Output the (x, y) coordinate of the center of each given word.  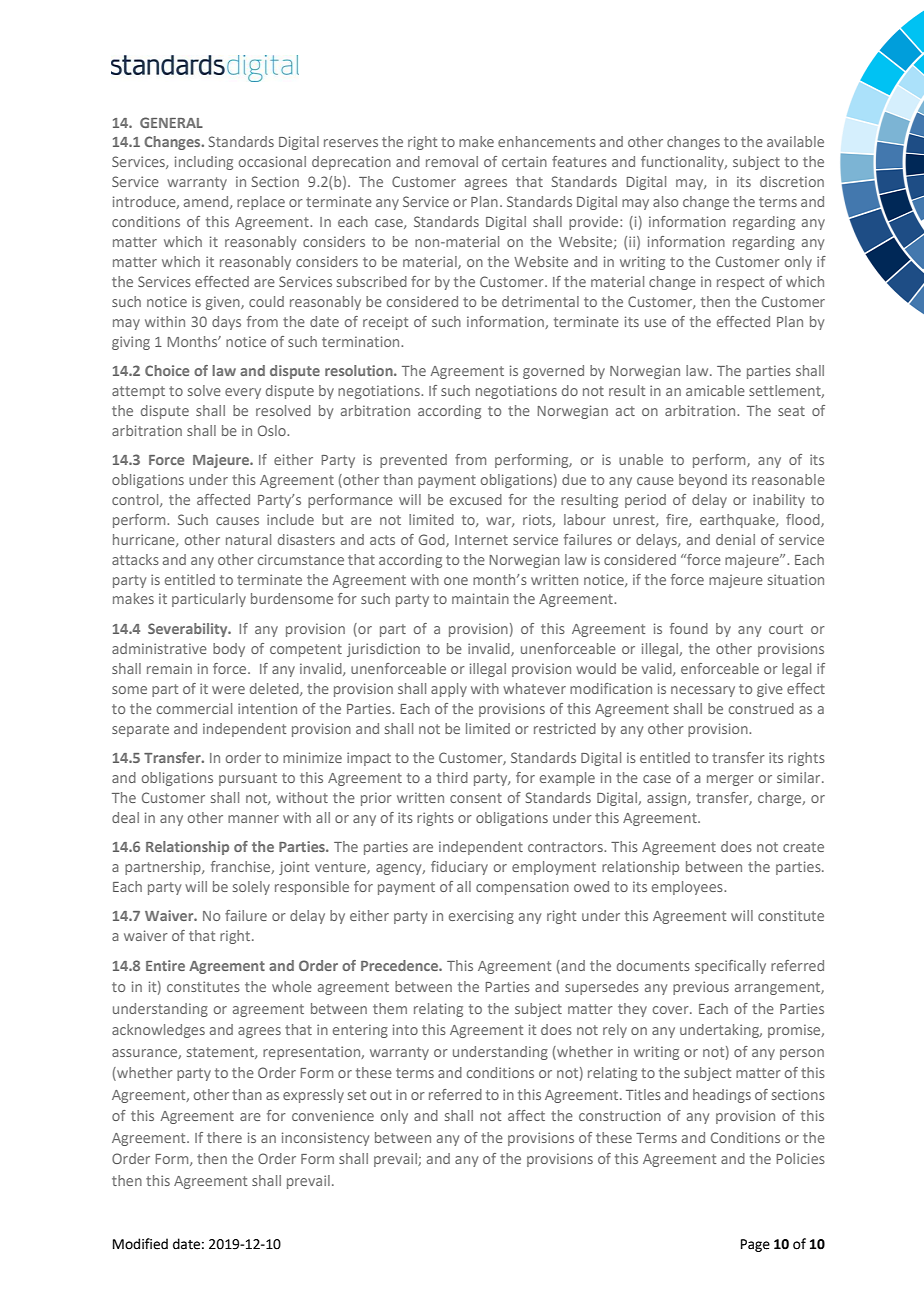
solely (251, 888)
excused (476, 499)
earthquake (738, 521)
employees (688, 888)
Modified (140, 1244)
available (795, 141)
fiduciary (459, 868)
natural (248, 539)
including (204, 163)
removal (452, 161)
